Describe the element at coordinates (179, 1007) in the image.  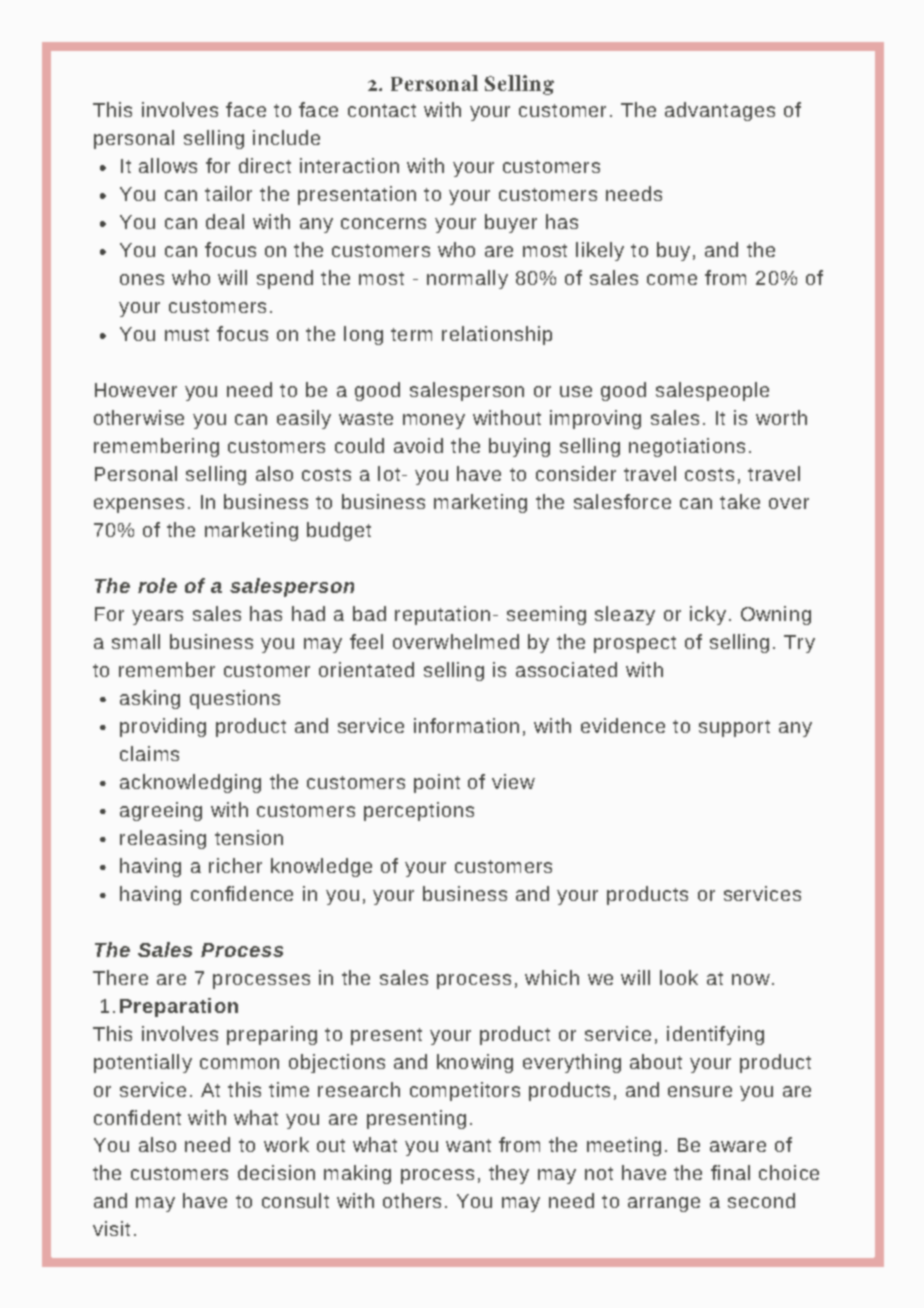
I see `Preparation` at that location.
